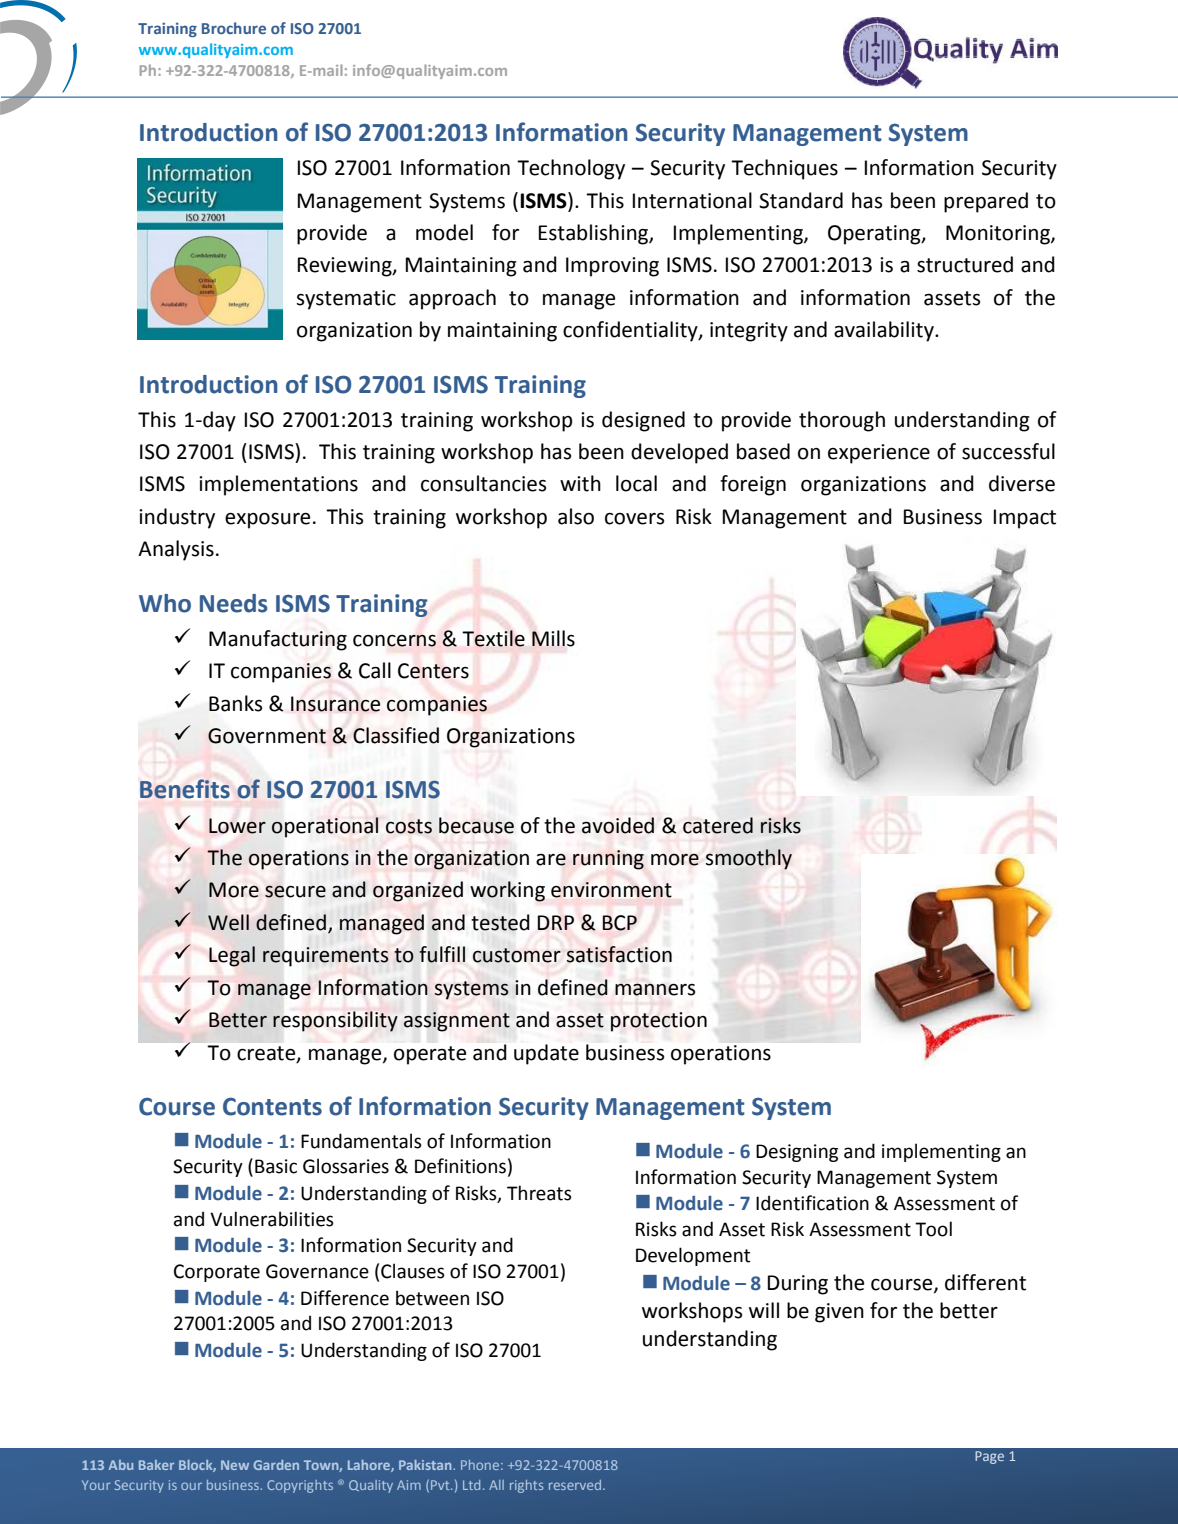 The image size is (1178, 1524). Describe the element at coordinates (718, 825) in the document. I see `catered` at that location.
